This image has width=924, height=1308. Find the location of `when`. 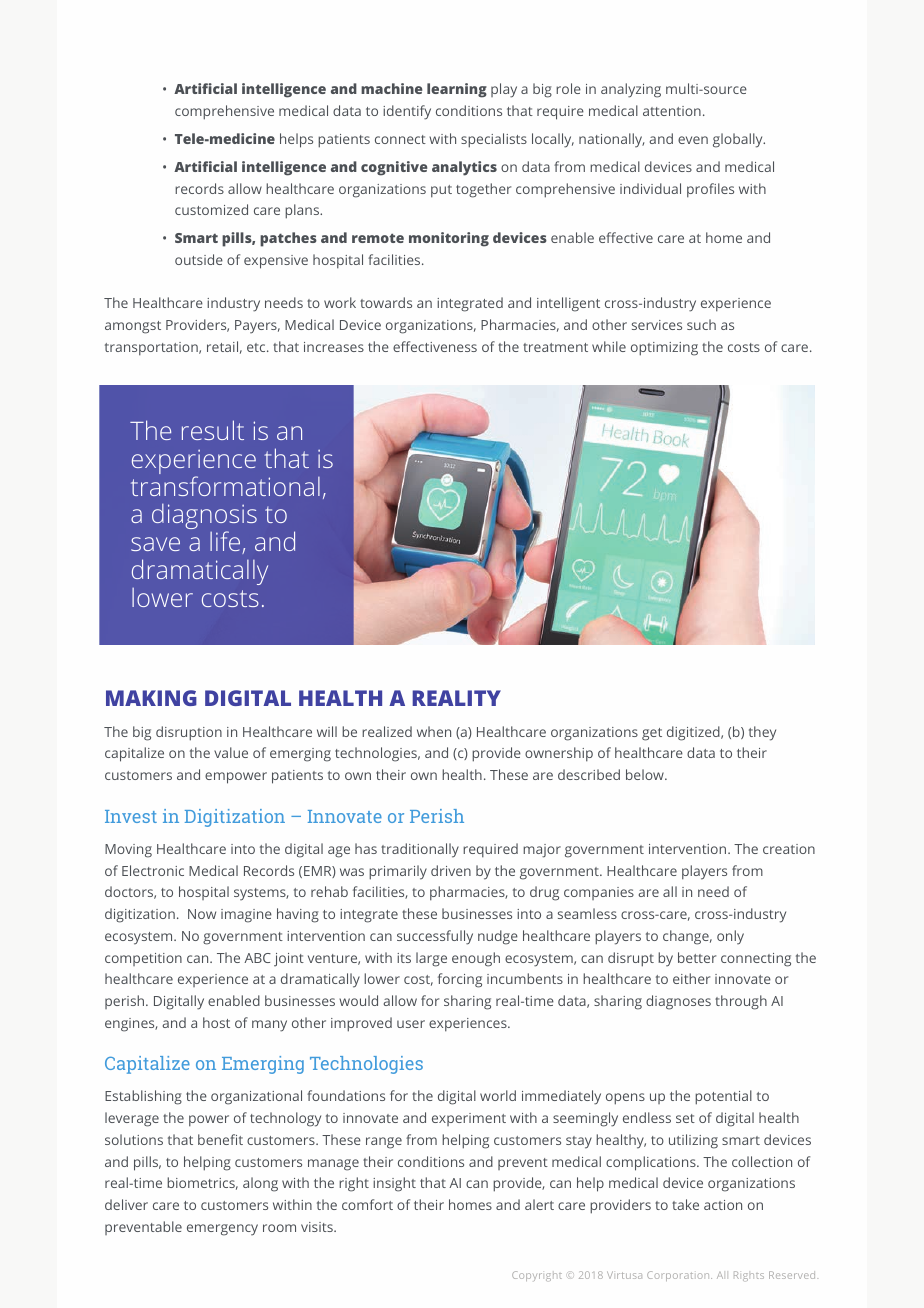

when is located at coordinates (434, 731).
